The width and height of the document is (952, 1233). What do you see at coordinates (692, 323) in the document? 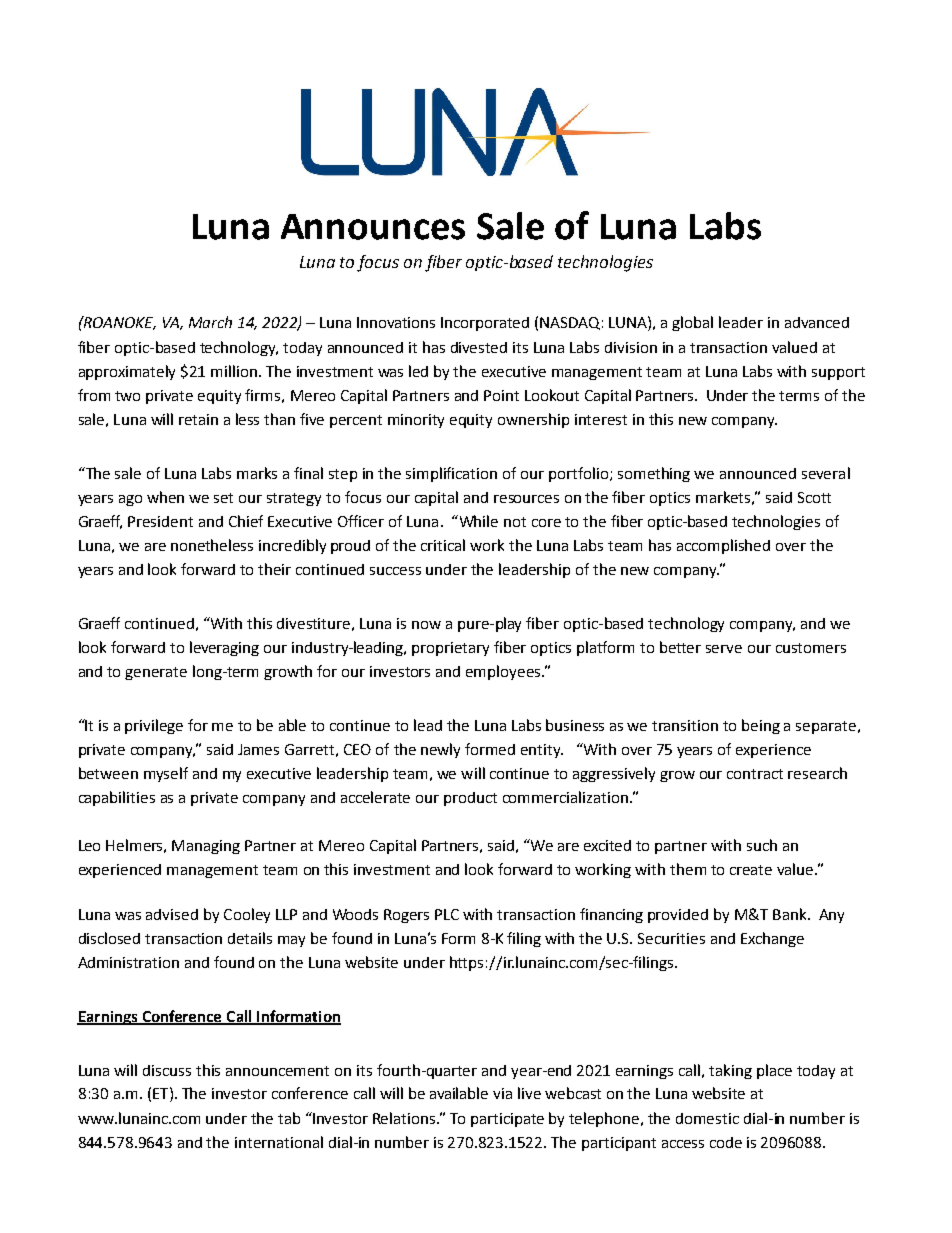
I see `global` at bounding box center [692, 323].
